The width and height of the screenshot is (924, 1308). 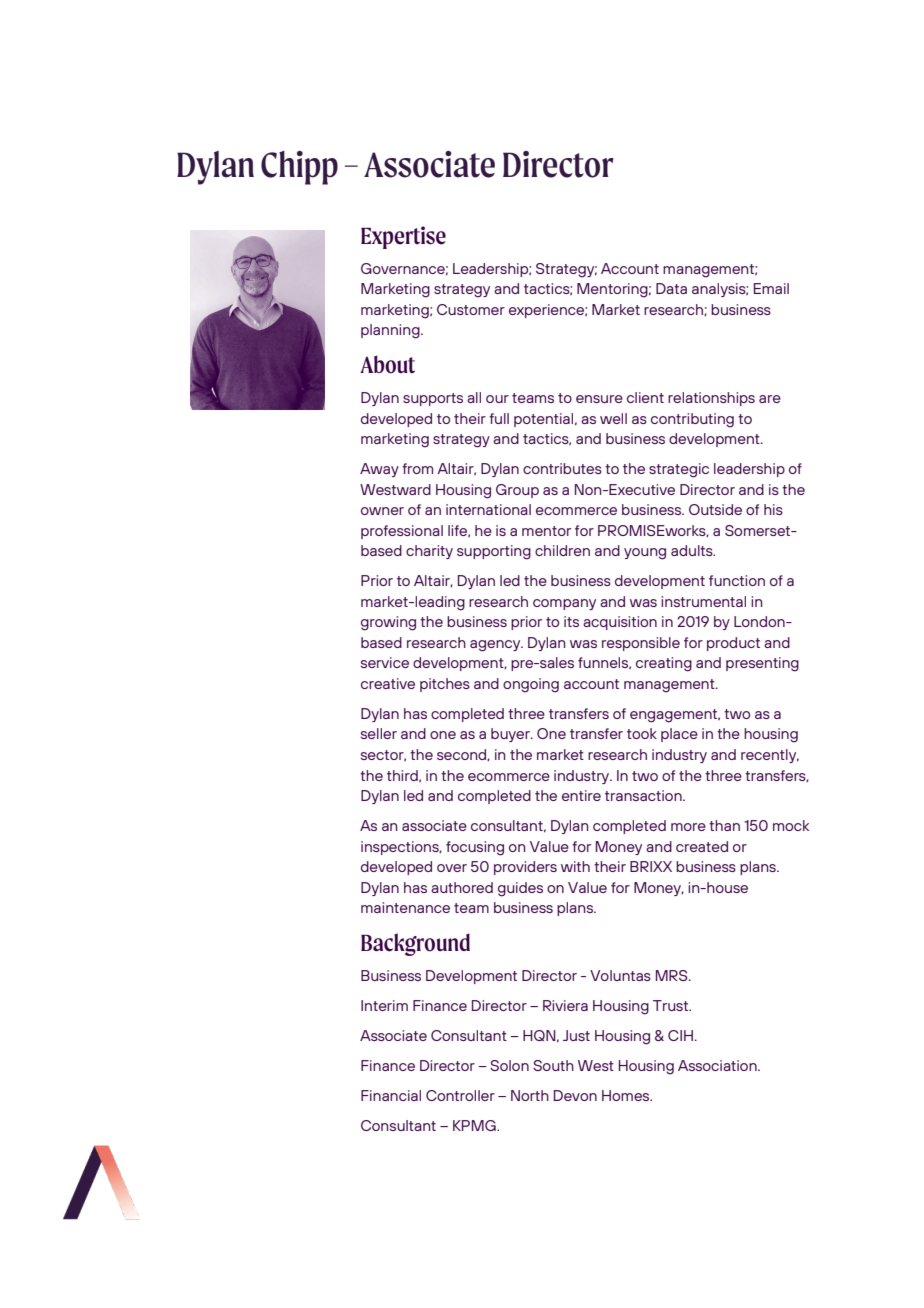 What do you see at coordinates (405, 907) in the screenshot?
I see `maintenance` at bounding box center [405, 907].
